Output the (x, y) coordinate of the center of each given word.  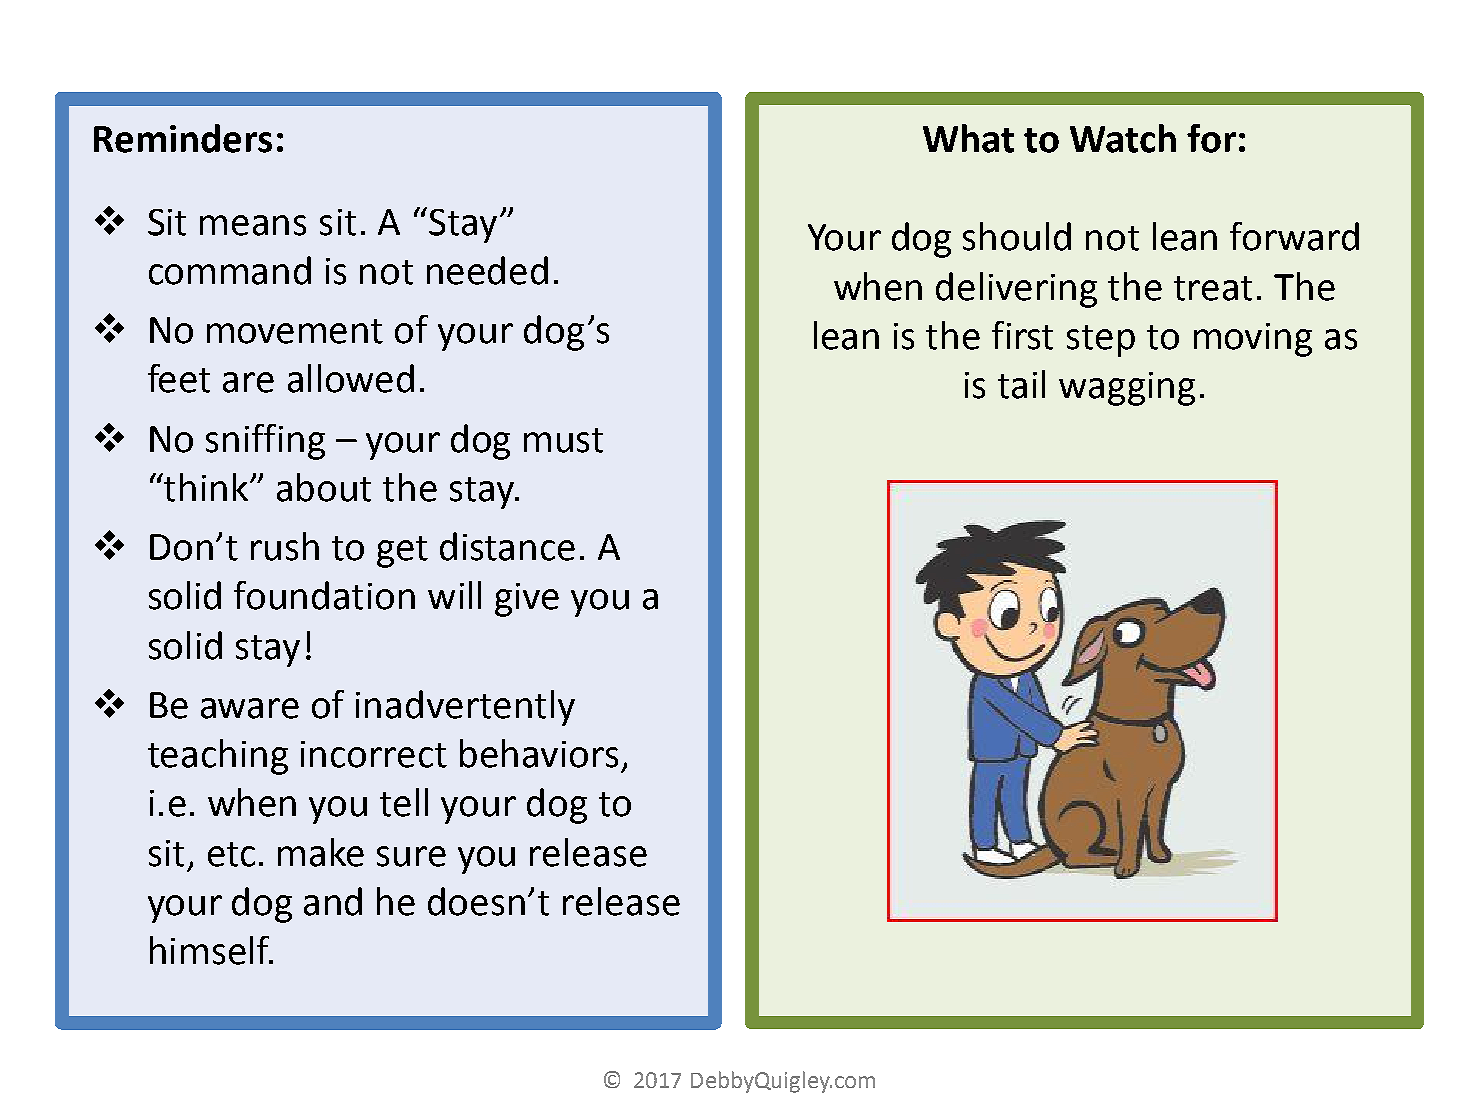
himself (211, 950)
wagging (1127, 389)
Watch (1123, 138)
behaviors (539, 753)
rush (285, 546)
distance (507, 546)
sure (411, 856)
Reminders (183, 138)
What (968, 138)
